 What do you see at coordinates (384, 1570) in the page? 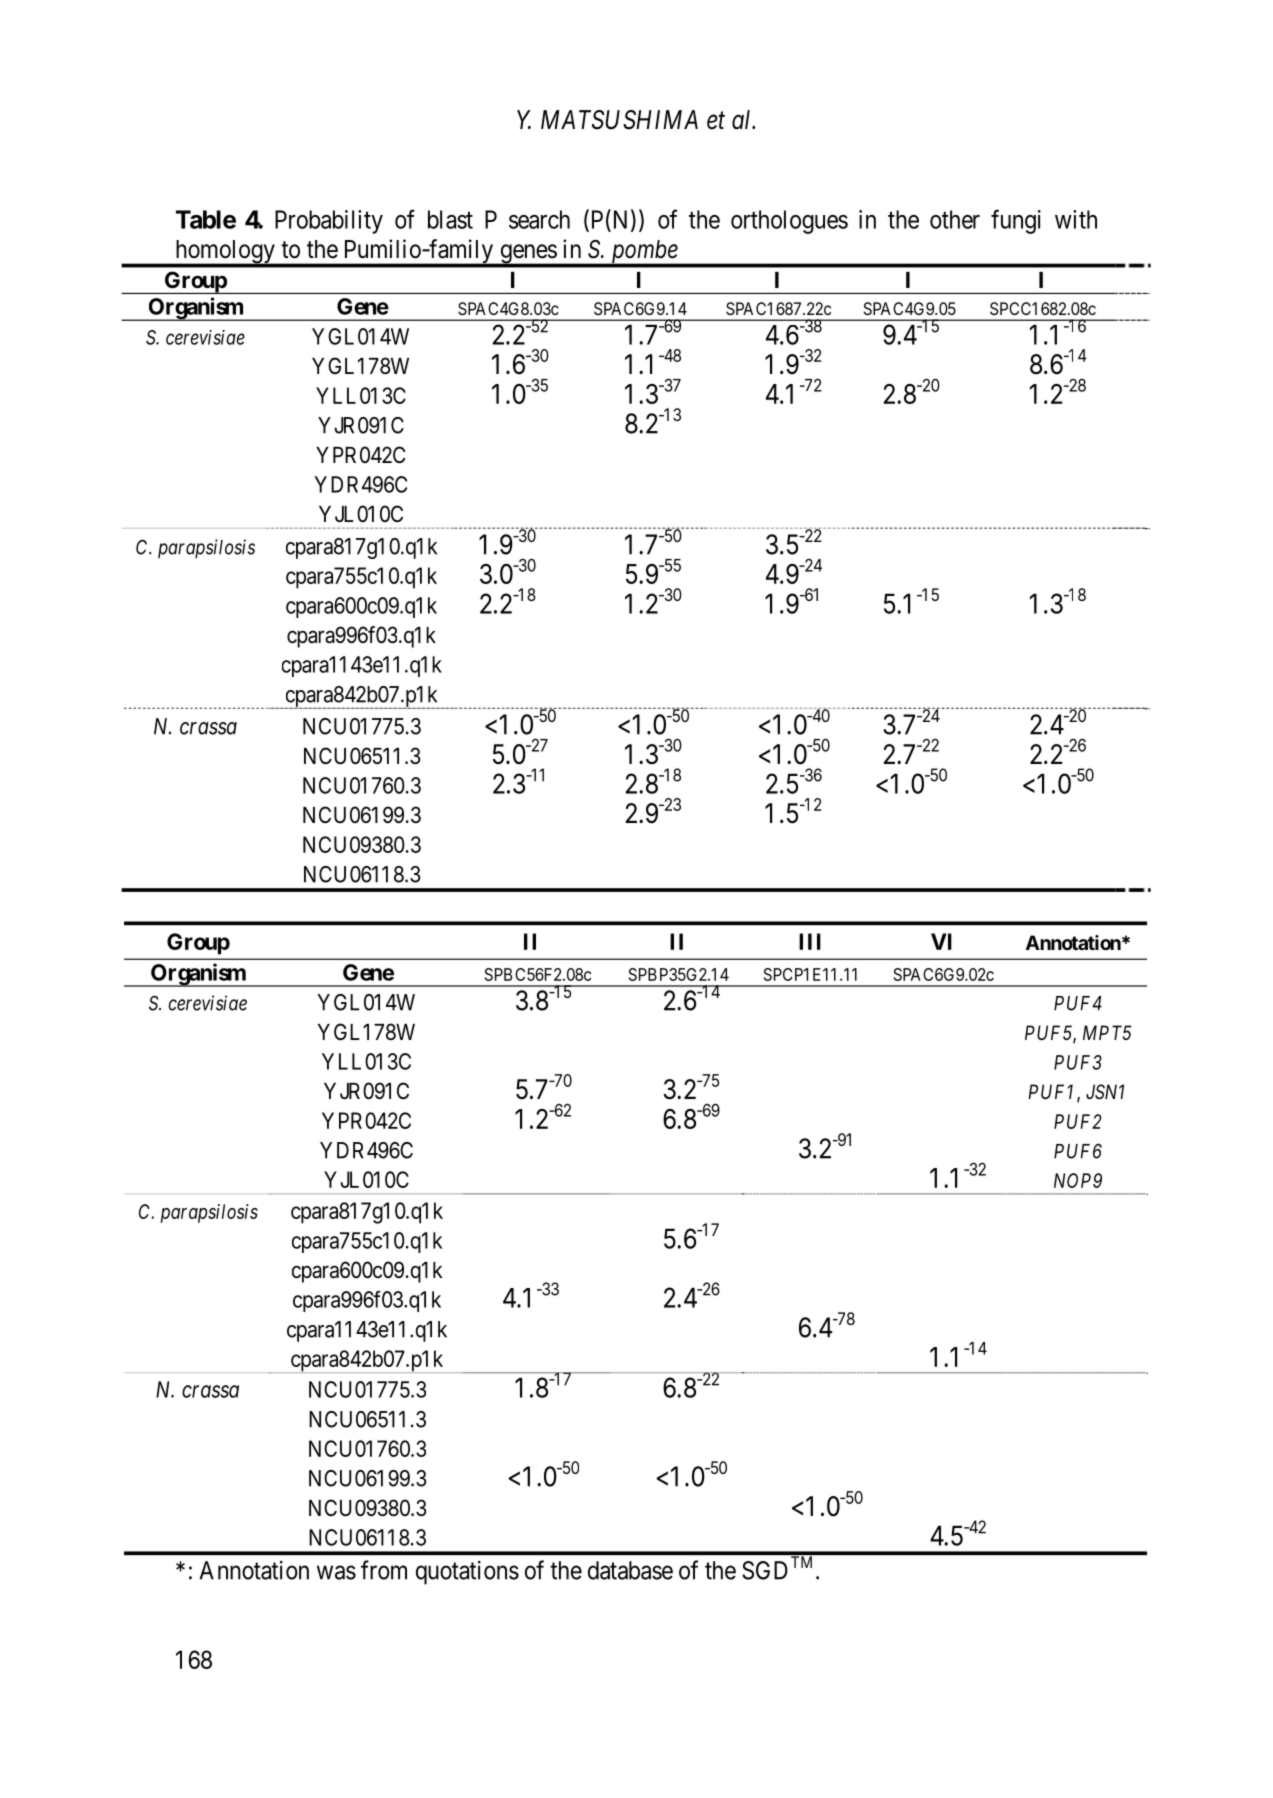
I see `from` at bounding box center [384, 1570].
